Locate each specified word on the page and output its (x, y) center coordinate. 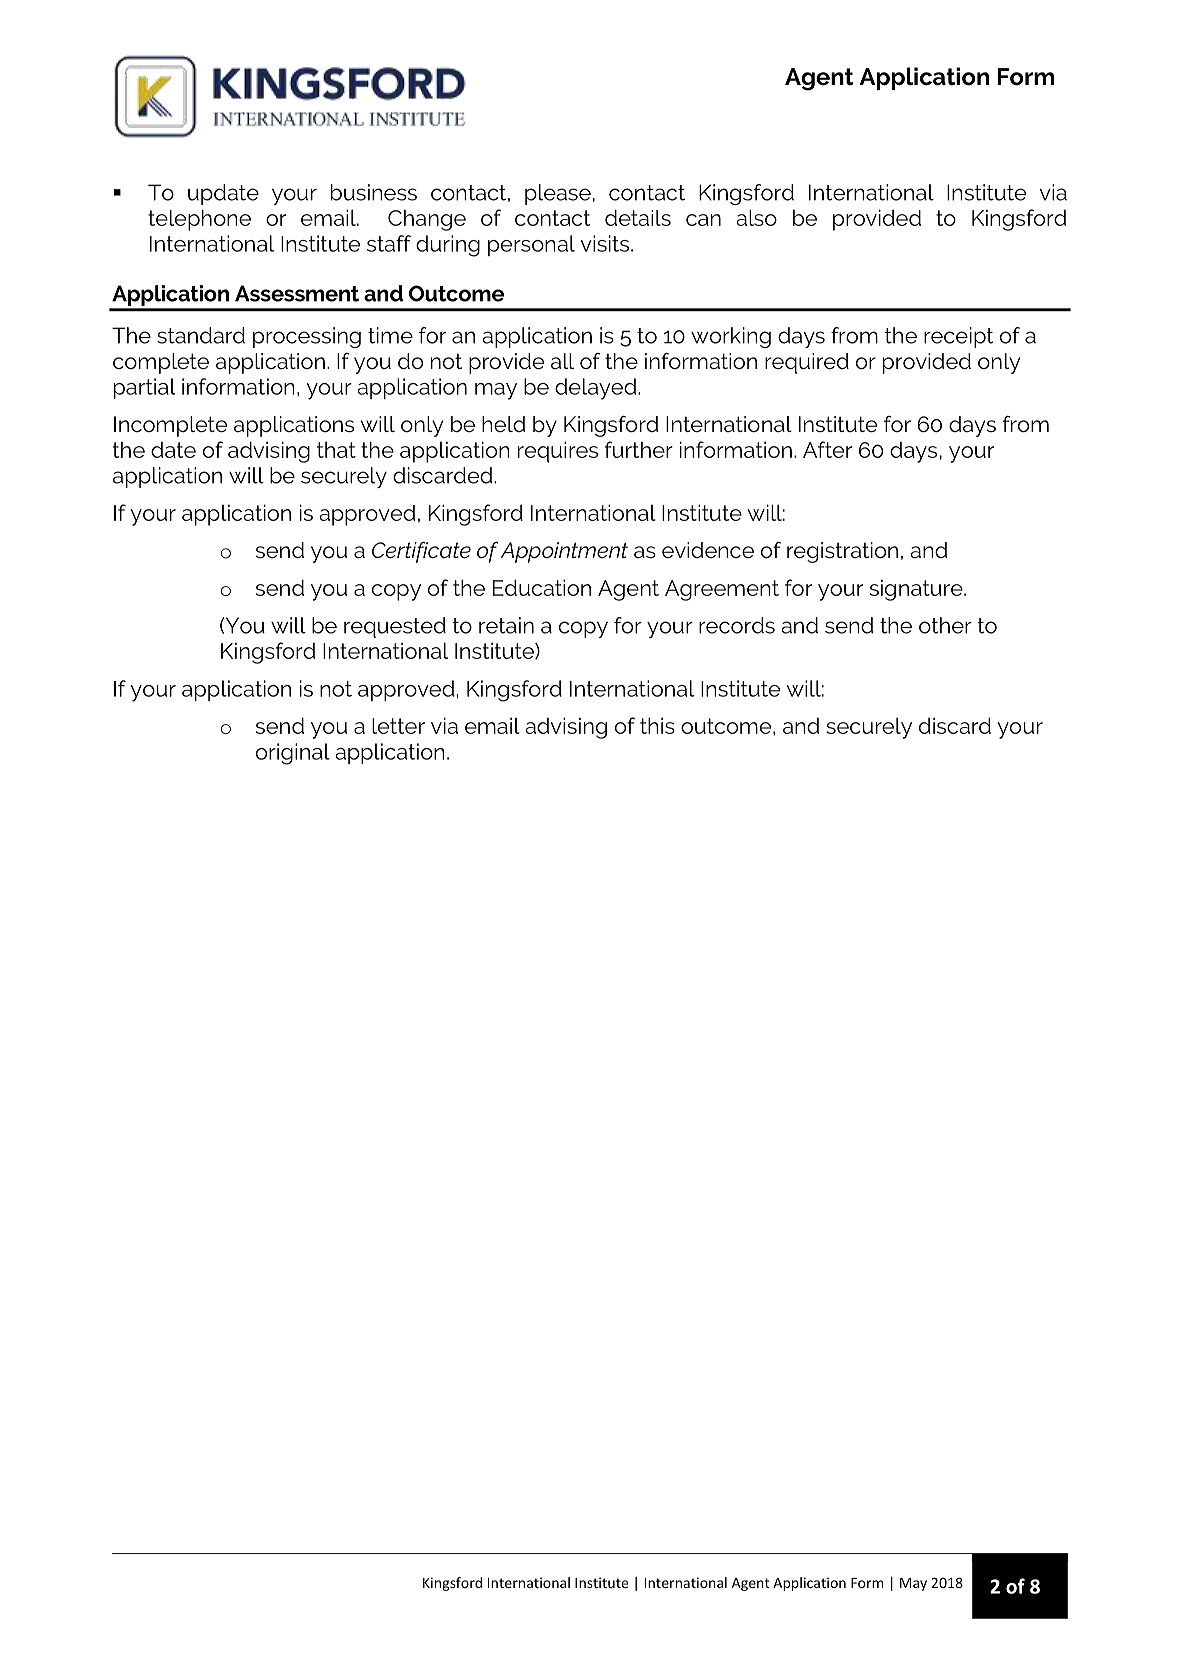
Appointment (564, 552)
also (756, 217)
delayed (597, 389)
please (558, 194)
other (945, 625)
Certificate (421, 552)
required (807, 363)
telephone (199, 220)
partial (144, 388)
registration (842, 552)
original (293, 754)
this (657, 725)
